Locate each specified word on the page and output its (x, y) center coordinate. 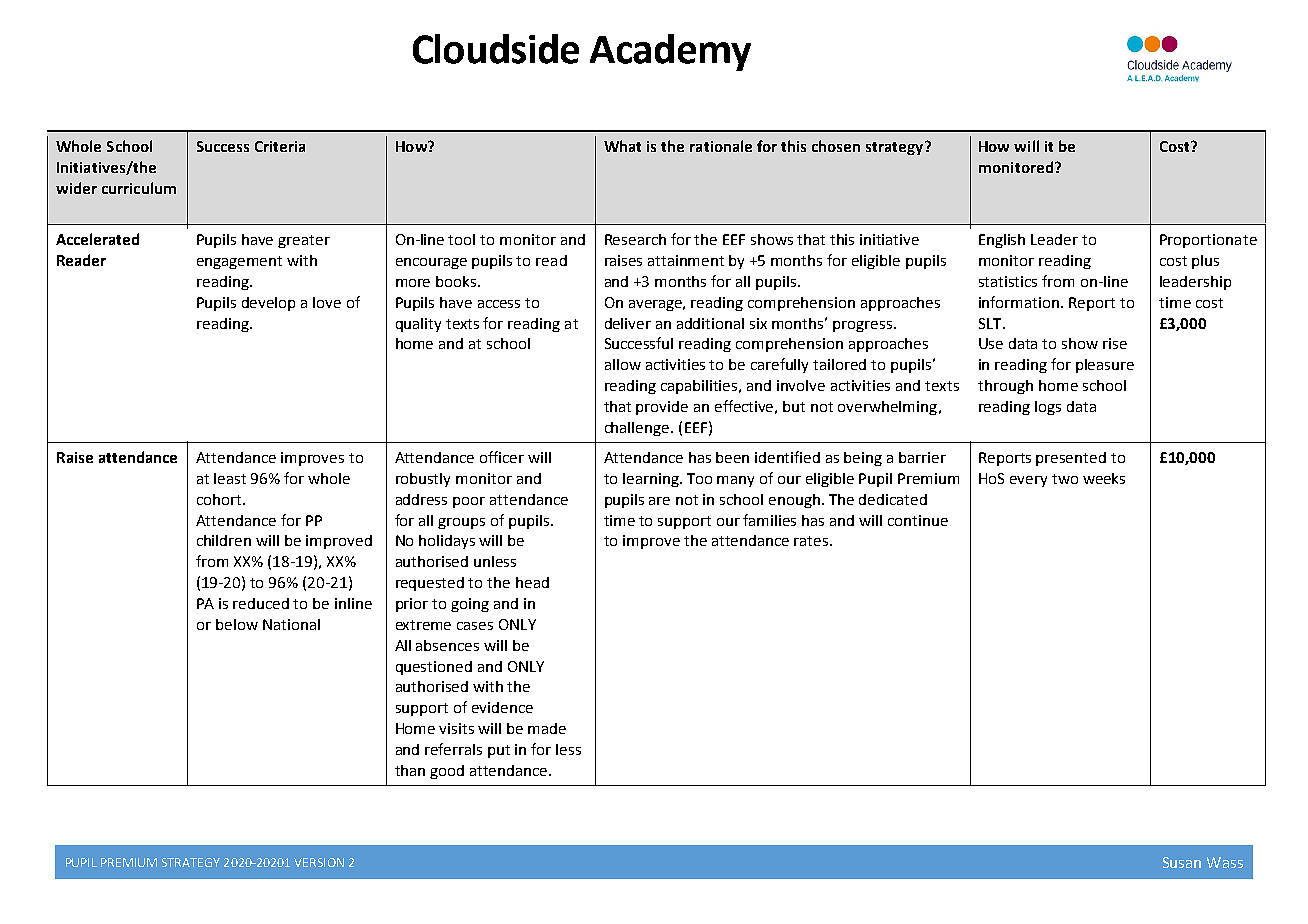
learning (652, 480)
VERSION (319, 862)
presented (1071, 459)
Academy (670, 52)
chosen (836, 146)
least (230, 478)
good (447, 772)
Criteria (280, 146)
